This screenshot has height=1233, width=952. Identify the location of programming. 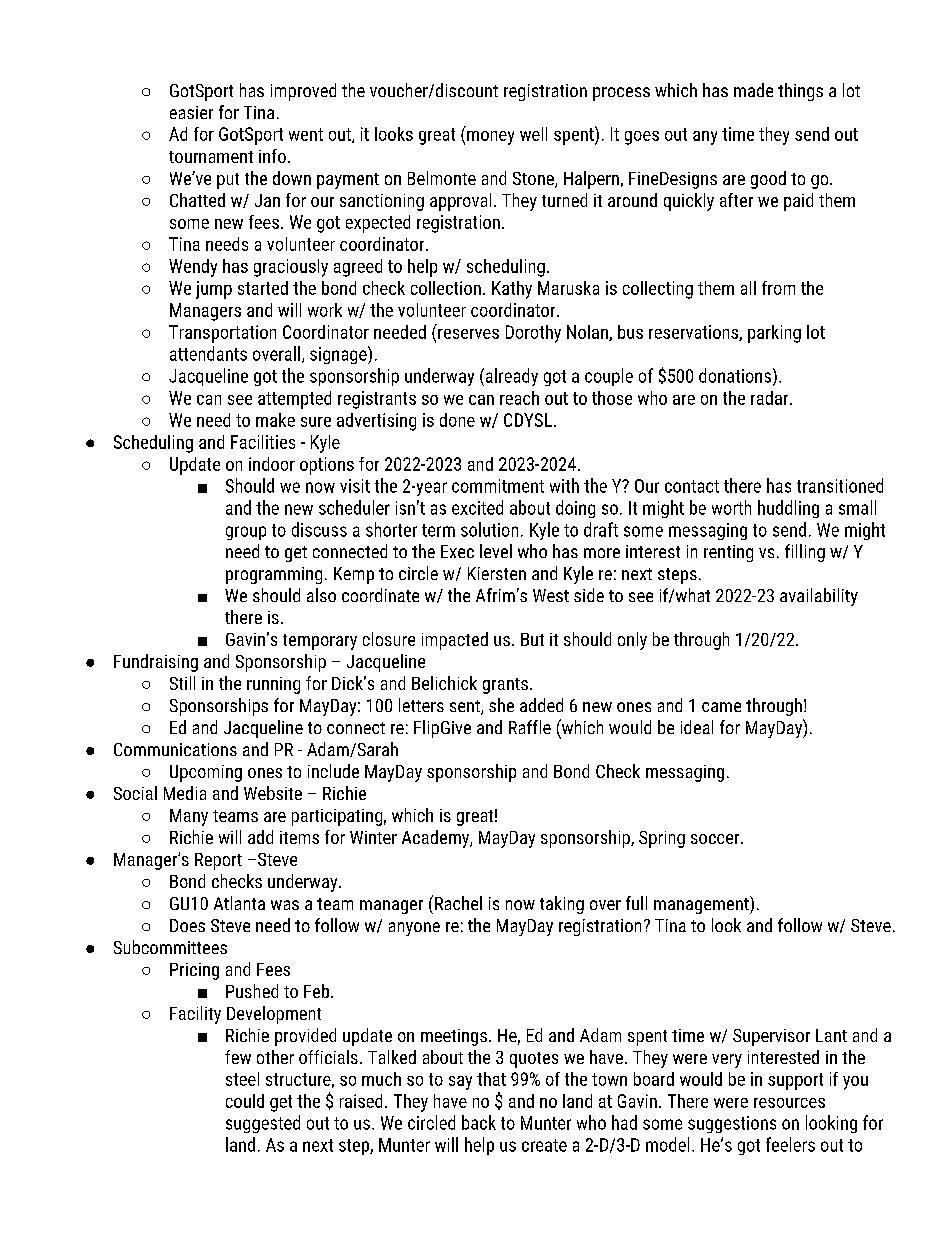
(274, 575).
